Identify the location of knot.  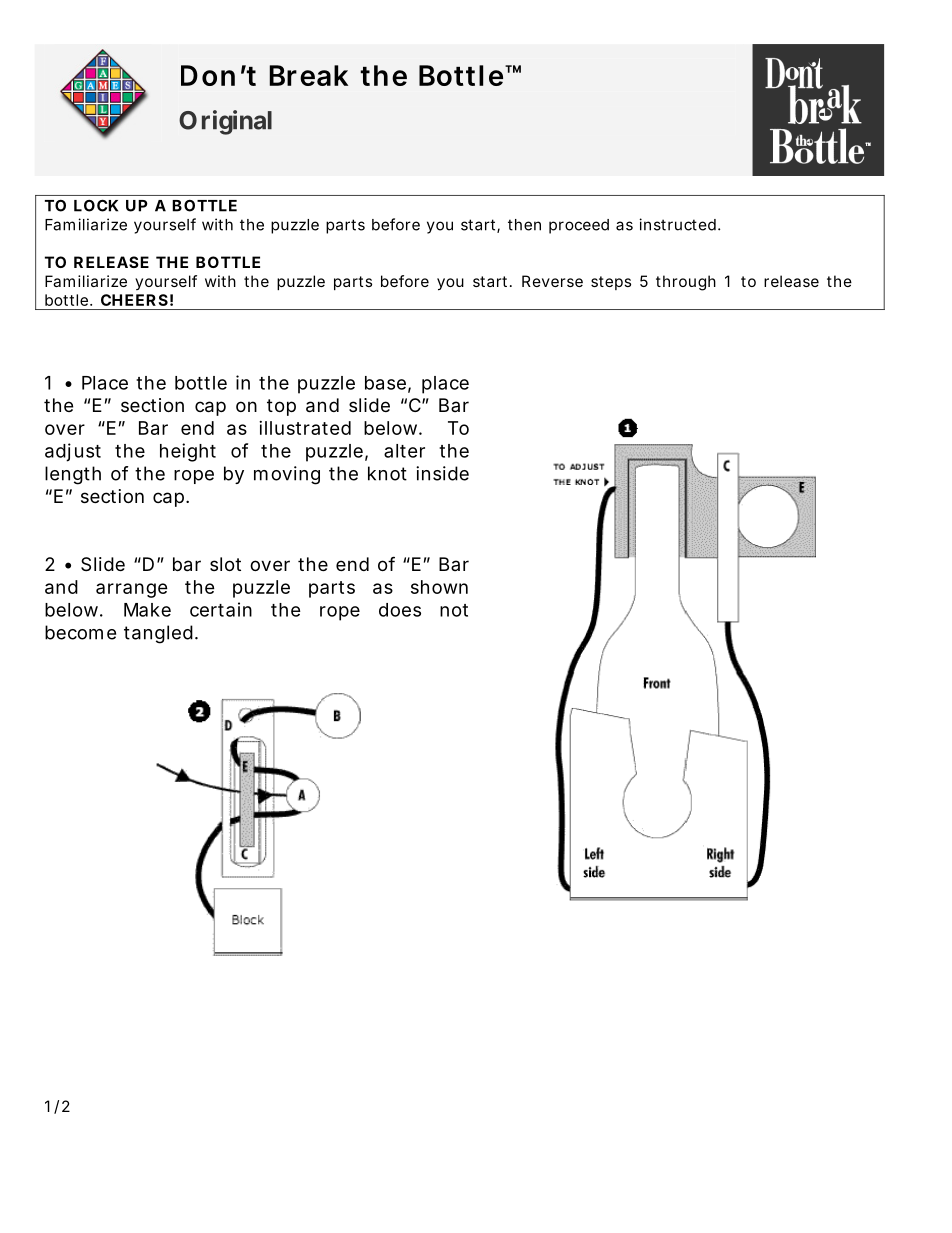
(387, 473).
